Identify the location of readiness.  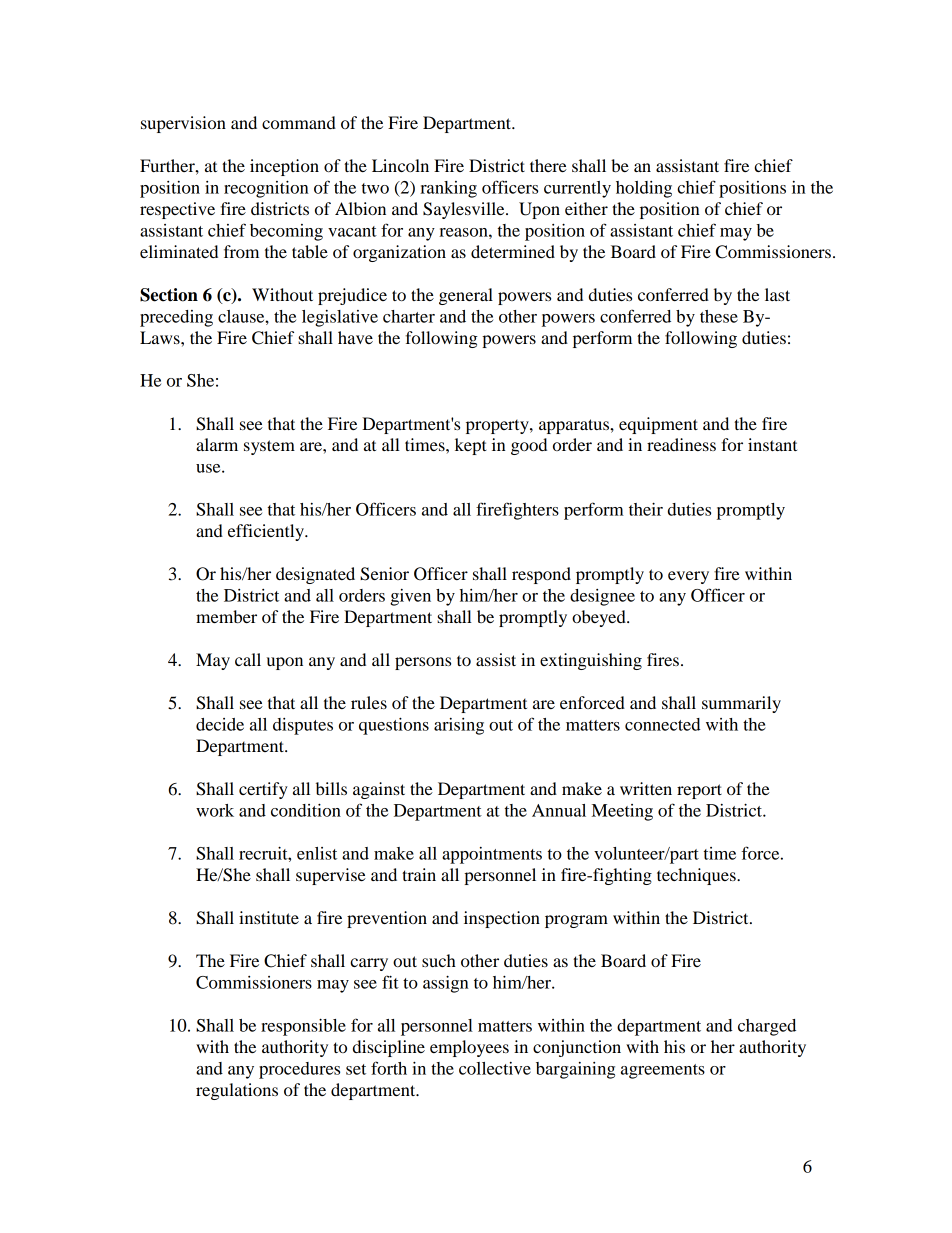
(681, 444).
